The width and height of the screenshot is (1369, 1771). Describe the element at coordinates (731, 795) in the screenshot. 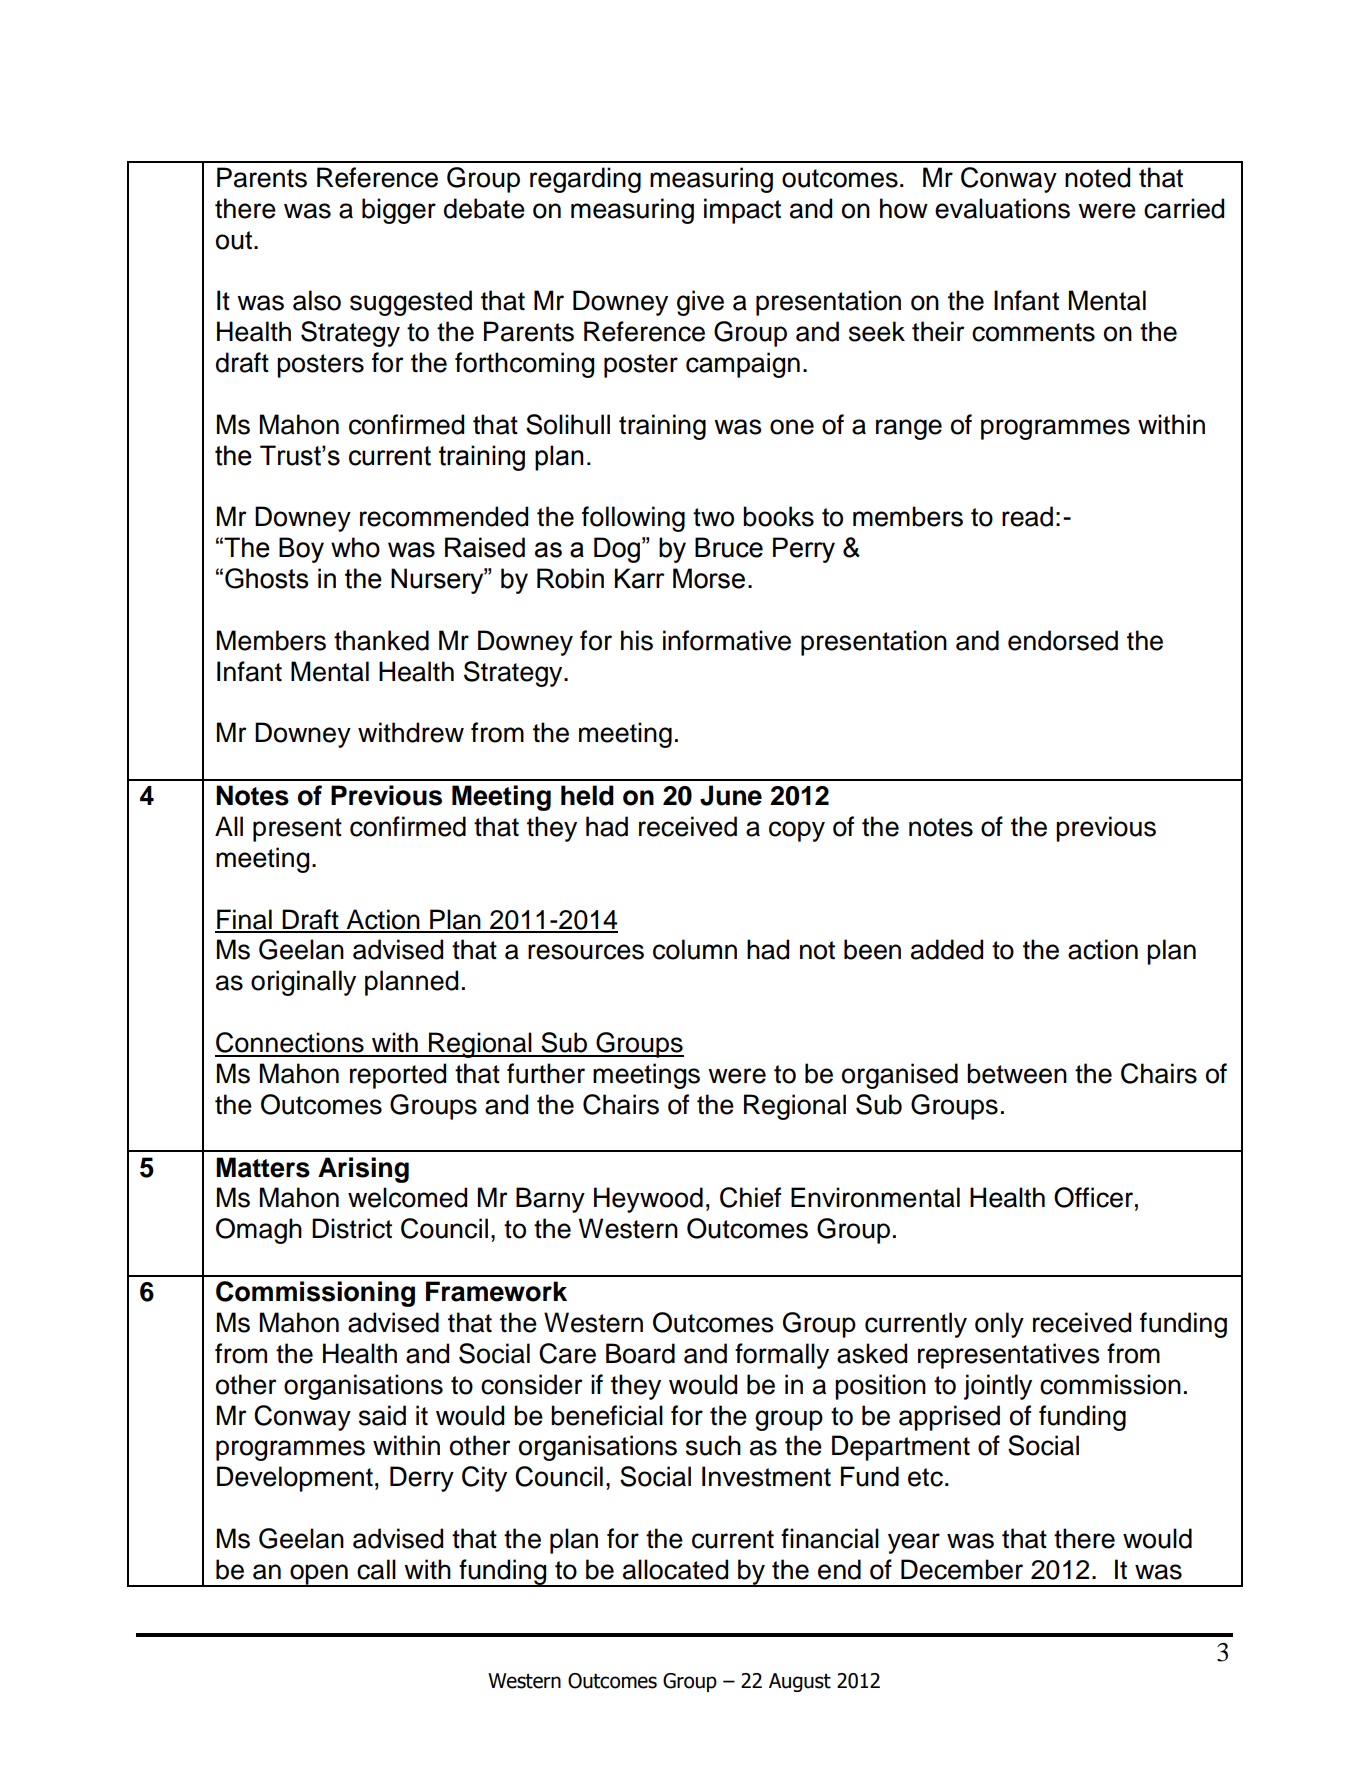

I see `June` at that location.
